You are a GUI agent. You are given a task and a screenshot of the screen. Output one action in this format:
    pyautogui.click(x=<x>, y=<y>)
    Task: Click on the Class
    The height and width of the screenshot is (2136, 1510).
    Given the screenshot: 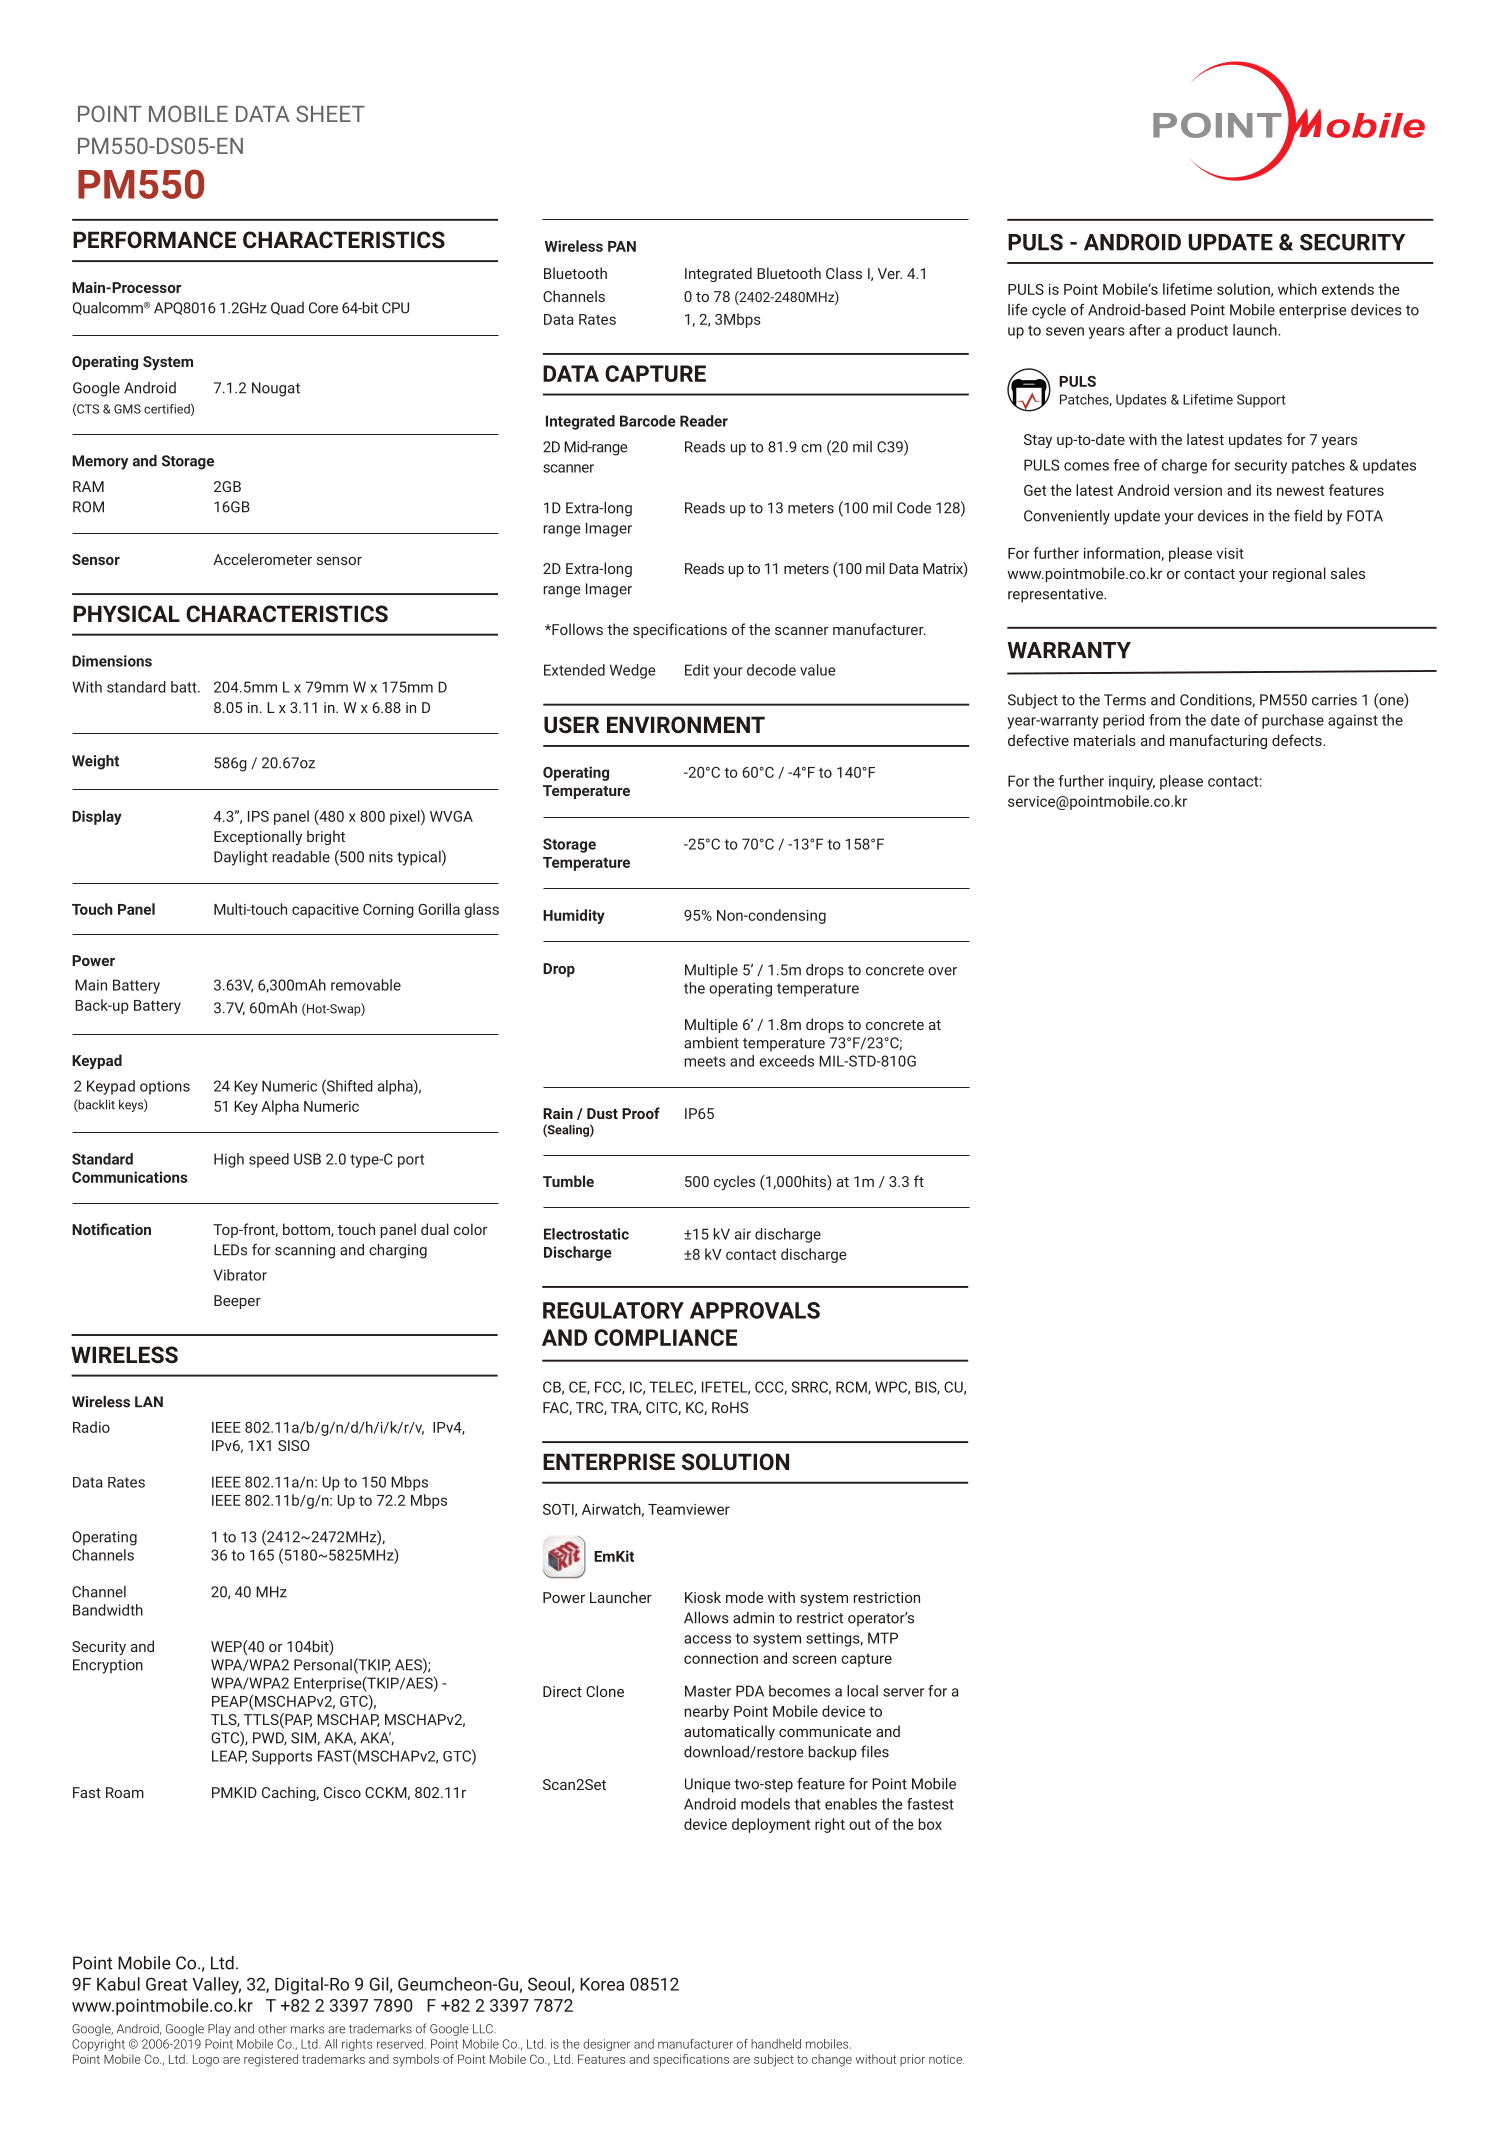 What is the action you would take?
    pyautogui.click(x=844, y=273)
